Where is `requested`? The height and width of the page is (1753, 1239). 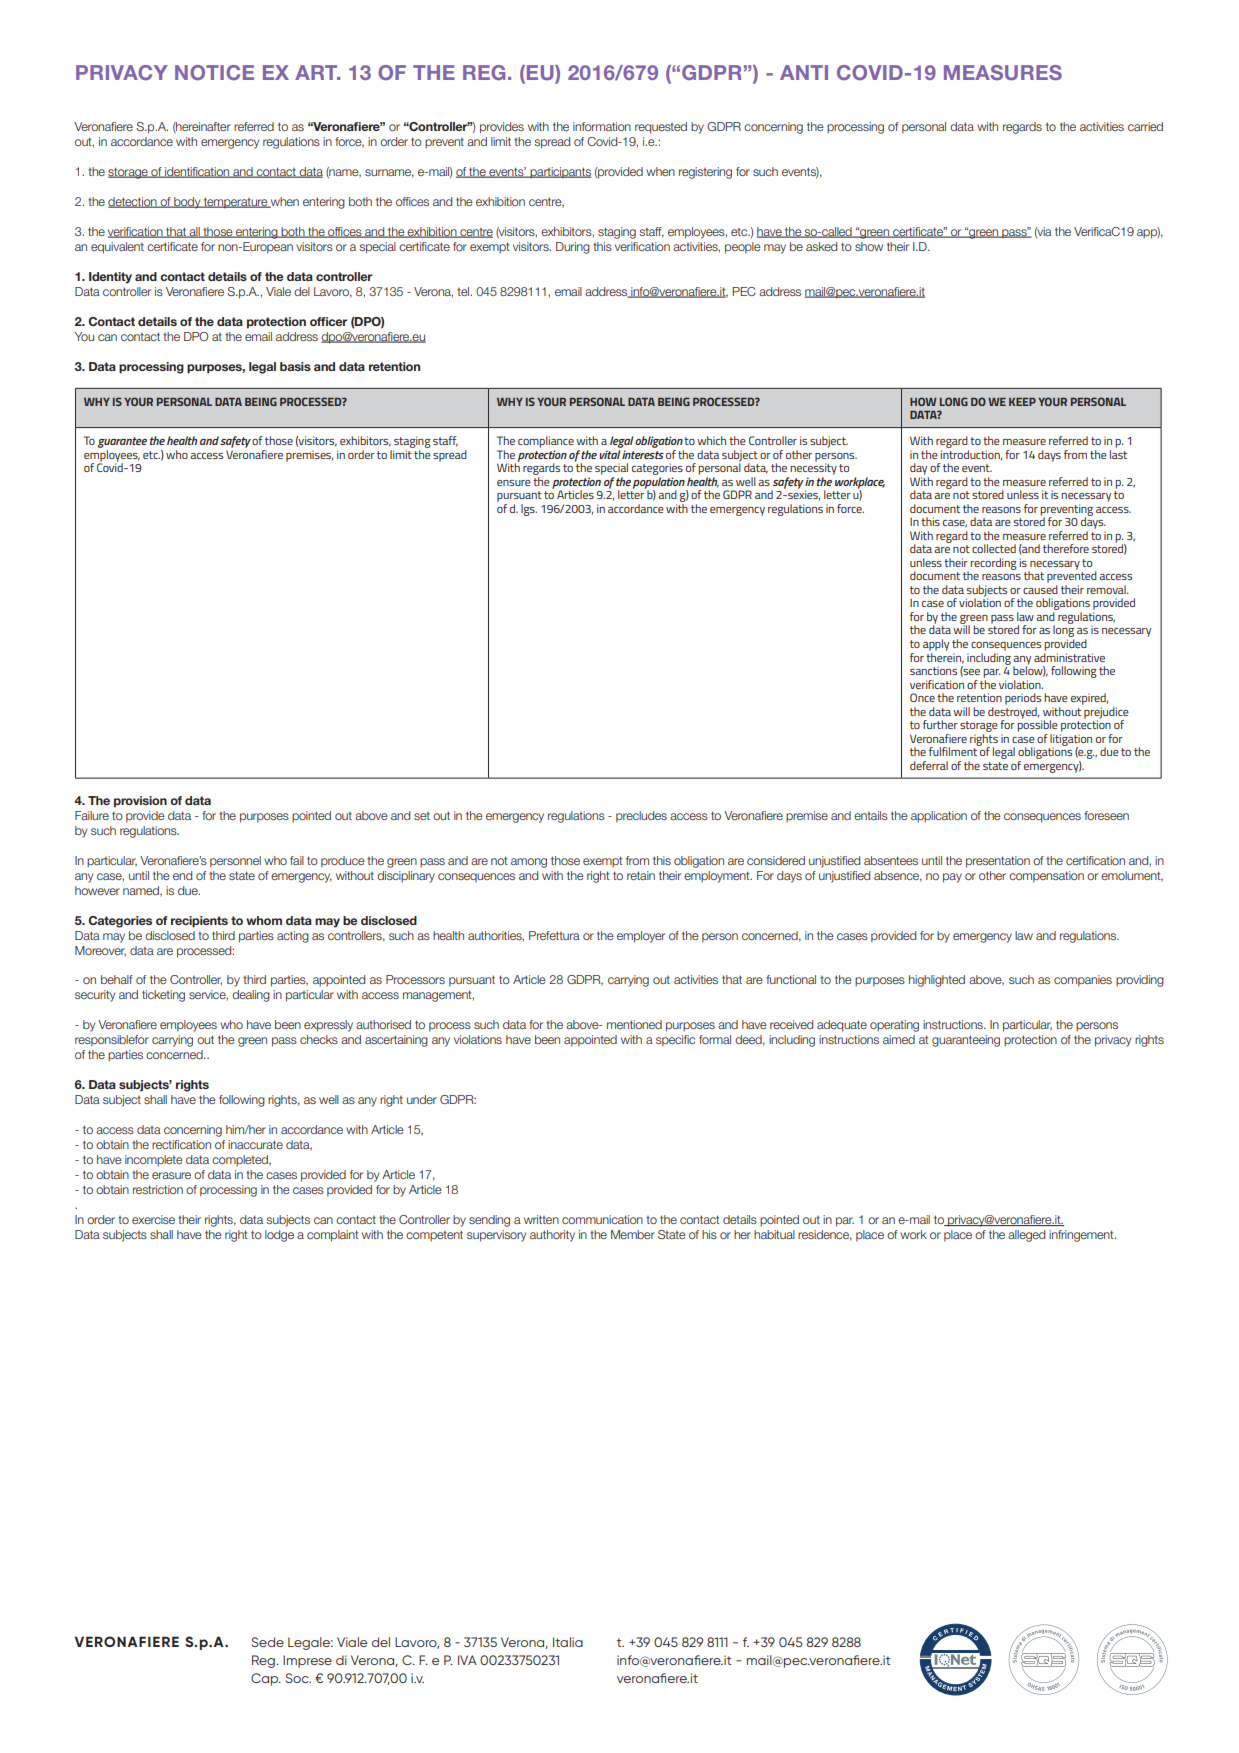 requested is located at coordinates (661, 128).
